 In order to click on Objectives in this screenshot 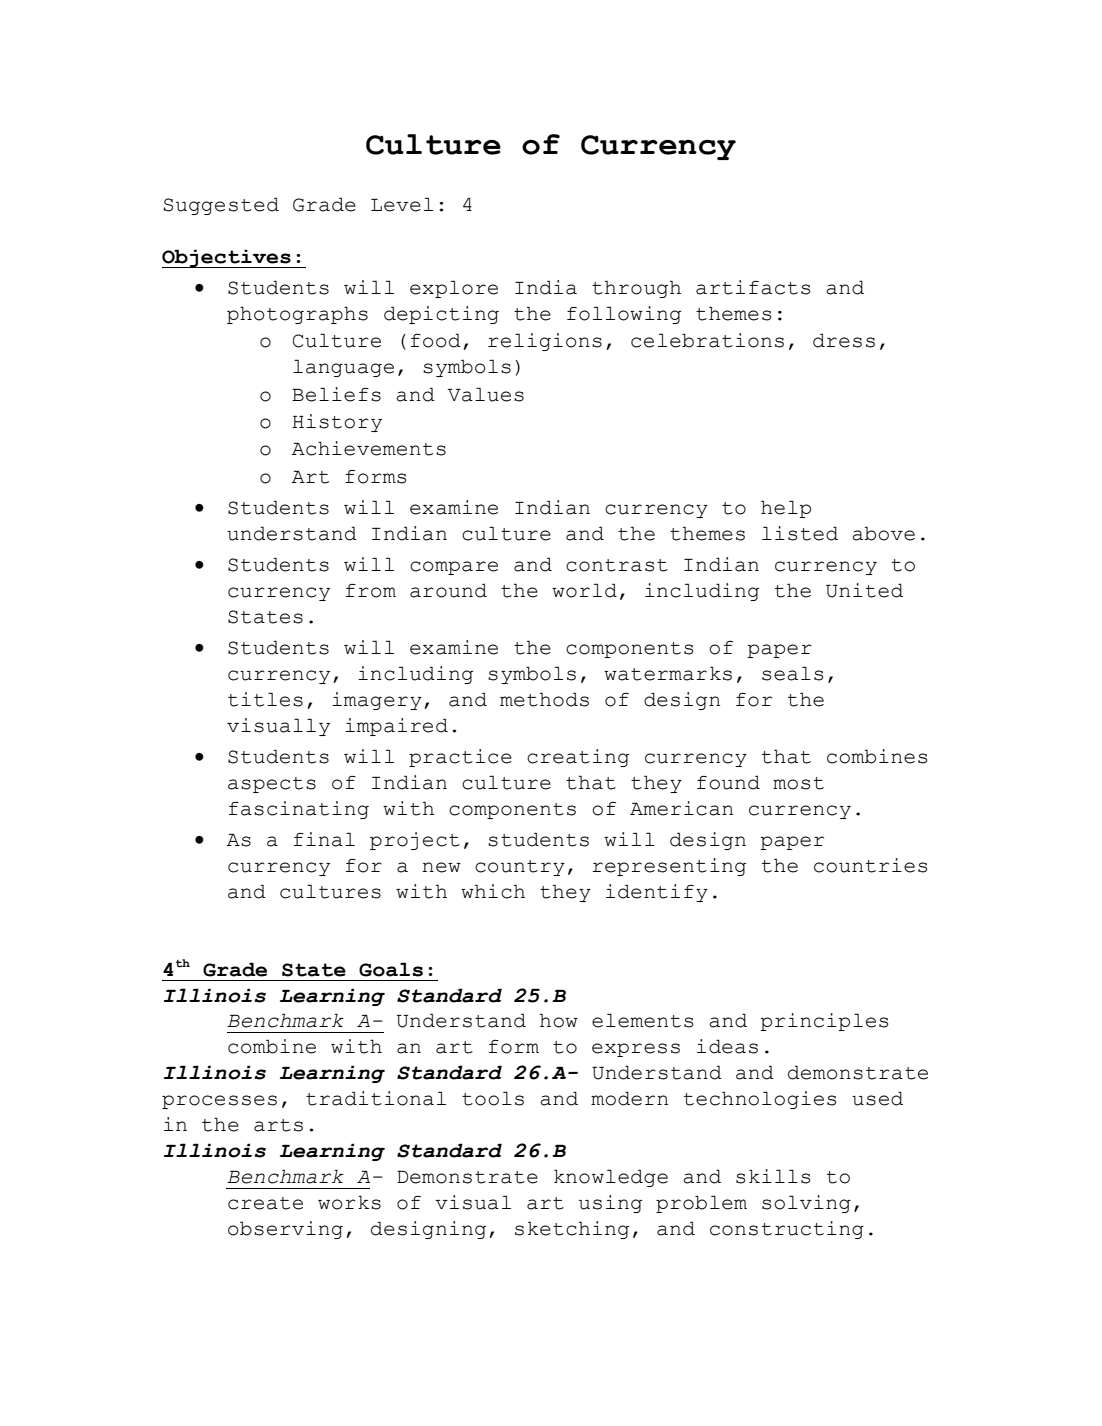, I will do `click(227, 258)`.
